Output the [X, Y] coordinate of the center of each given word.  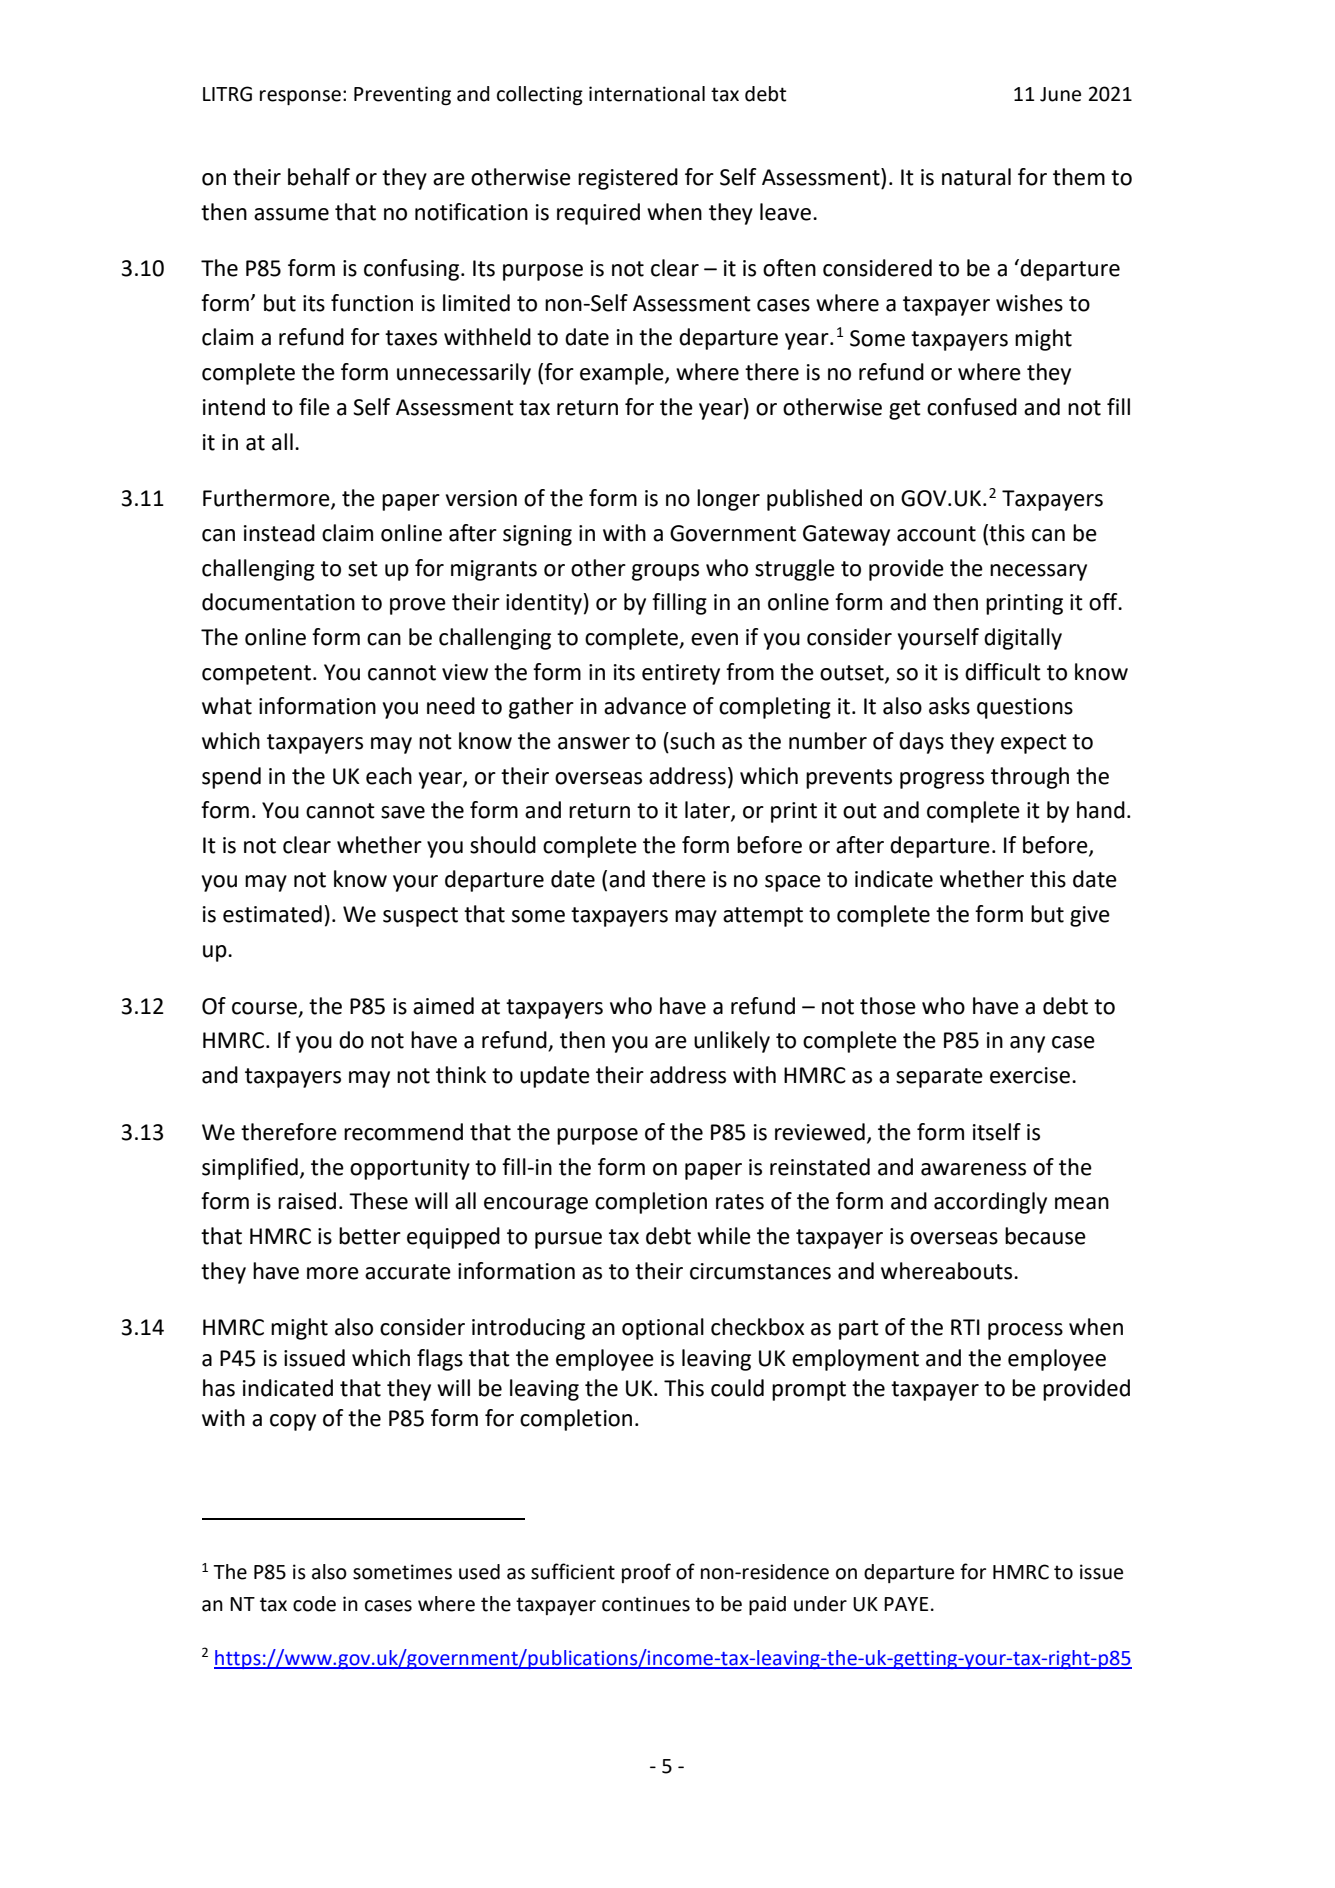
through [1030, 778]
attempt [763, 917]
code [314, 1604]
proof [646, 1573]
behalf [319, 177]
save [403, 812]
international [647, 94]
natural [976, 177]
